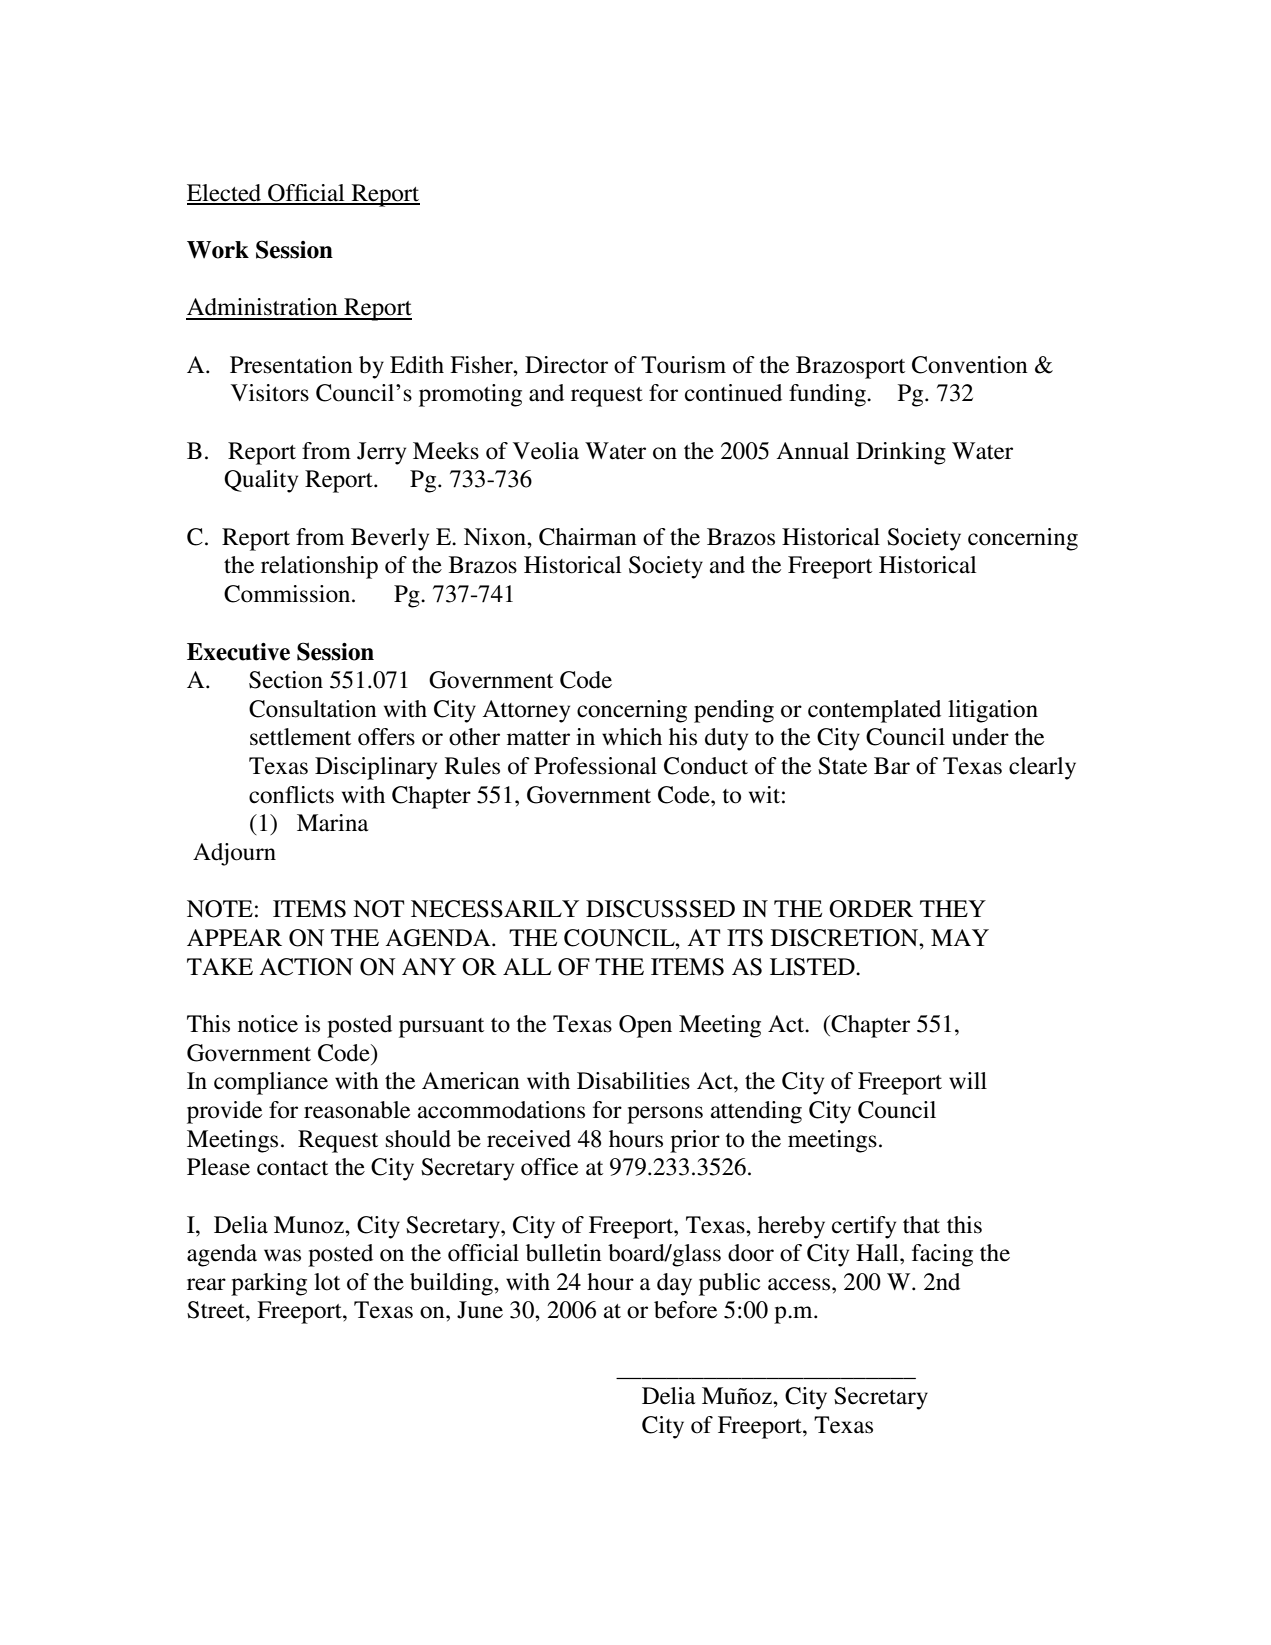  What do you see at coordinates (218, 250) in the document?
I see `Work` at bounding box center [218, 250].
